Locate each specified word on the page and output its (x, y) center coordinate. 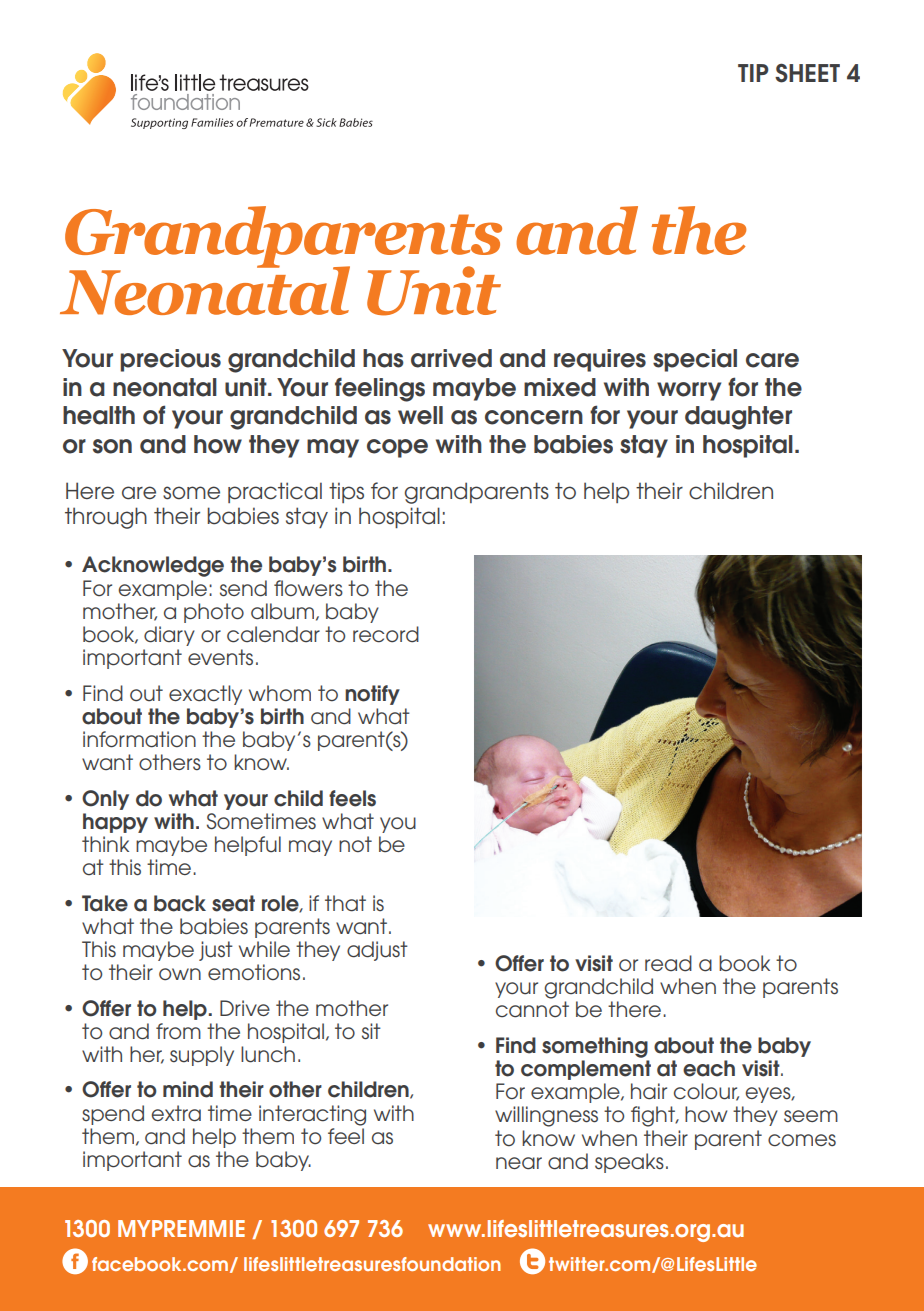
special (695, 360)
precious (170, 360)
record (386, 634)
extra (176, 1113)
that (345, 903)
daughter (738, 418)
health (99, 415)
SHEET (807, 73)
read (668, 963)
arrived (451, 358)
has (383, 358)
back (180, 903)
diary (169, 636)
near (519, 1163)
